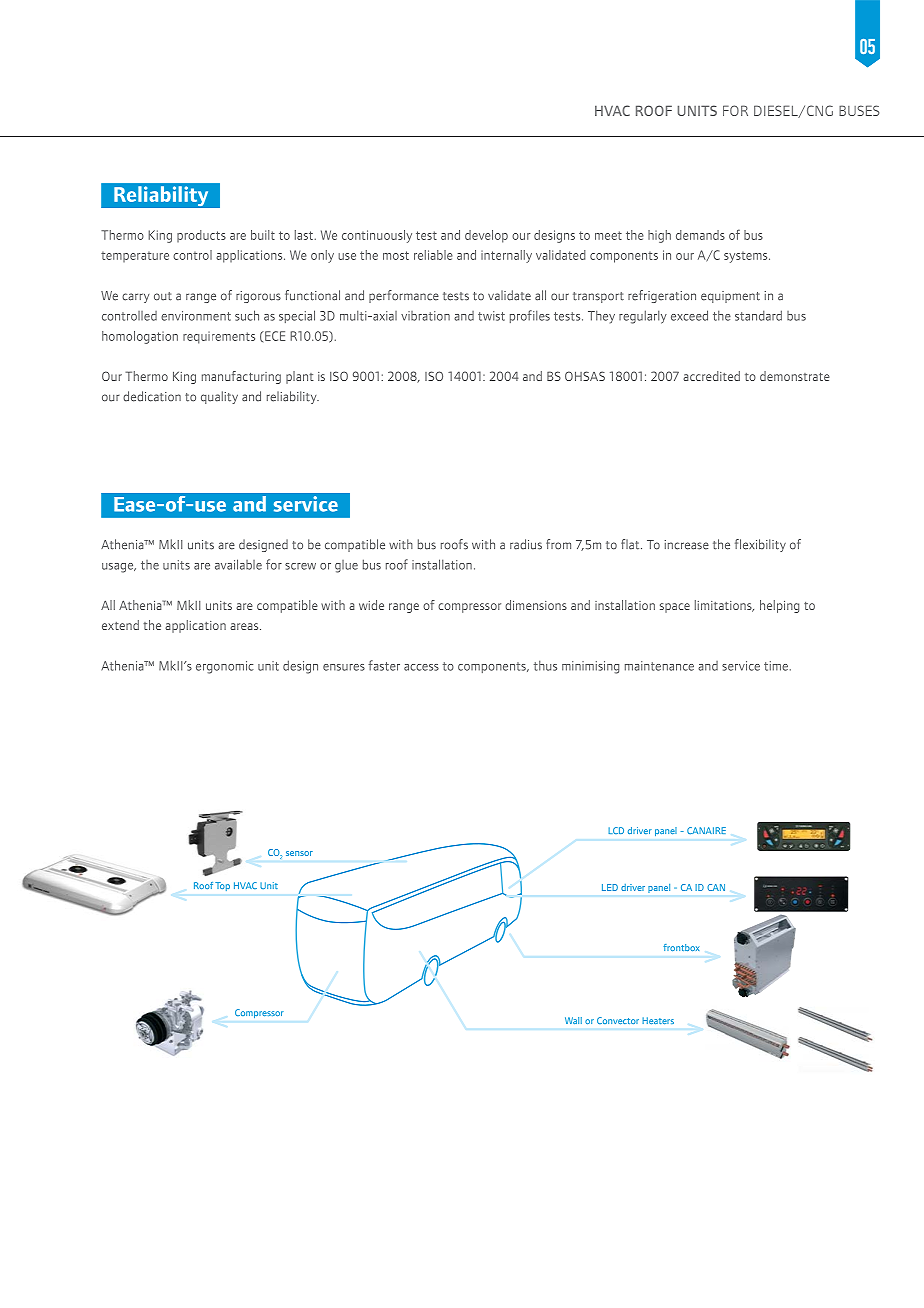 This screenshot has height=1308, width=924. What do you see at coordinates (491, 316) in the screenshot?
I see `twist` at bounding box center [491, 316].
